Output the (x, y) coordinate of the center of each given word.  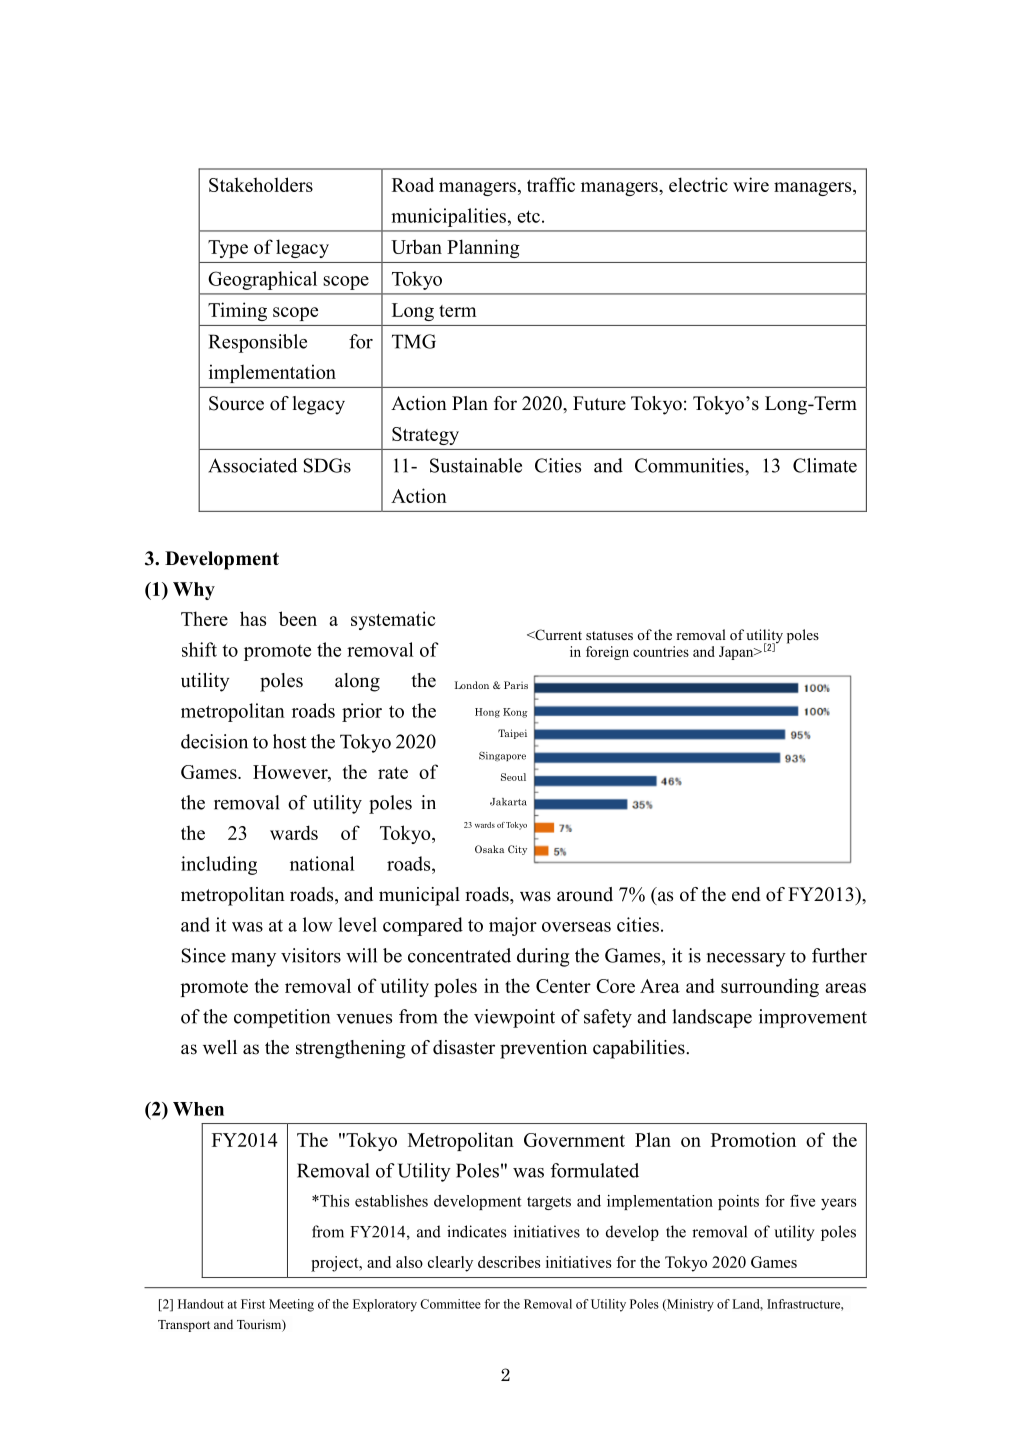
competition (282, 1018)
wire (751, 184)
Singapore (502, 756)
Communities (690, 465)
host (289, 741)
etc (528, 216)
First (253, 1304)
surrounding (770, 987)
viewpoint (514, 1018)
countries (661, 651)
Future (599, 403)
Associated (252, 465)
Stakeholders (261, 184)
